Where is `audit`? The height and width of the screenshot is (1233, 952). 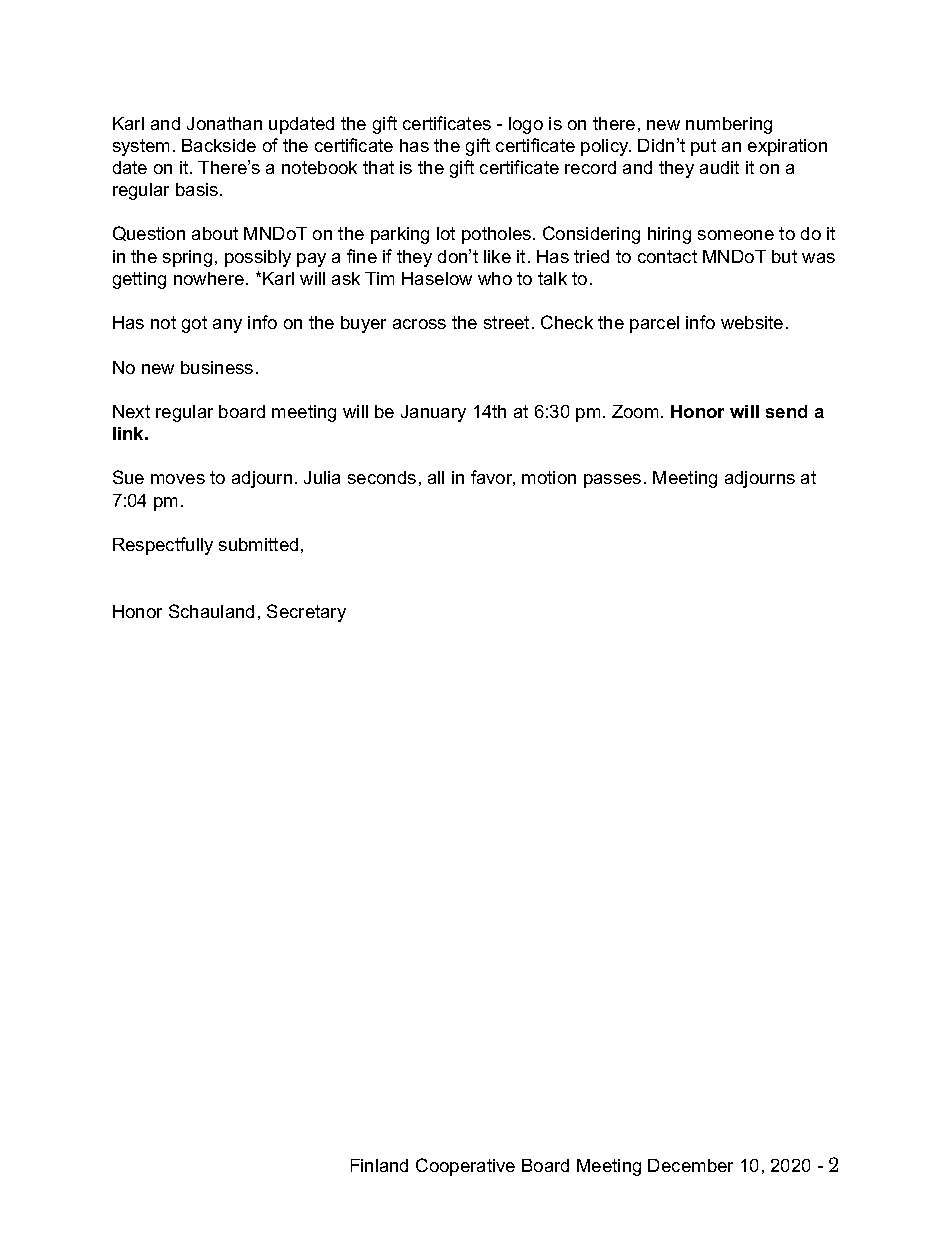
audit is located at coordinates (719, 167).
